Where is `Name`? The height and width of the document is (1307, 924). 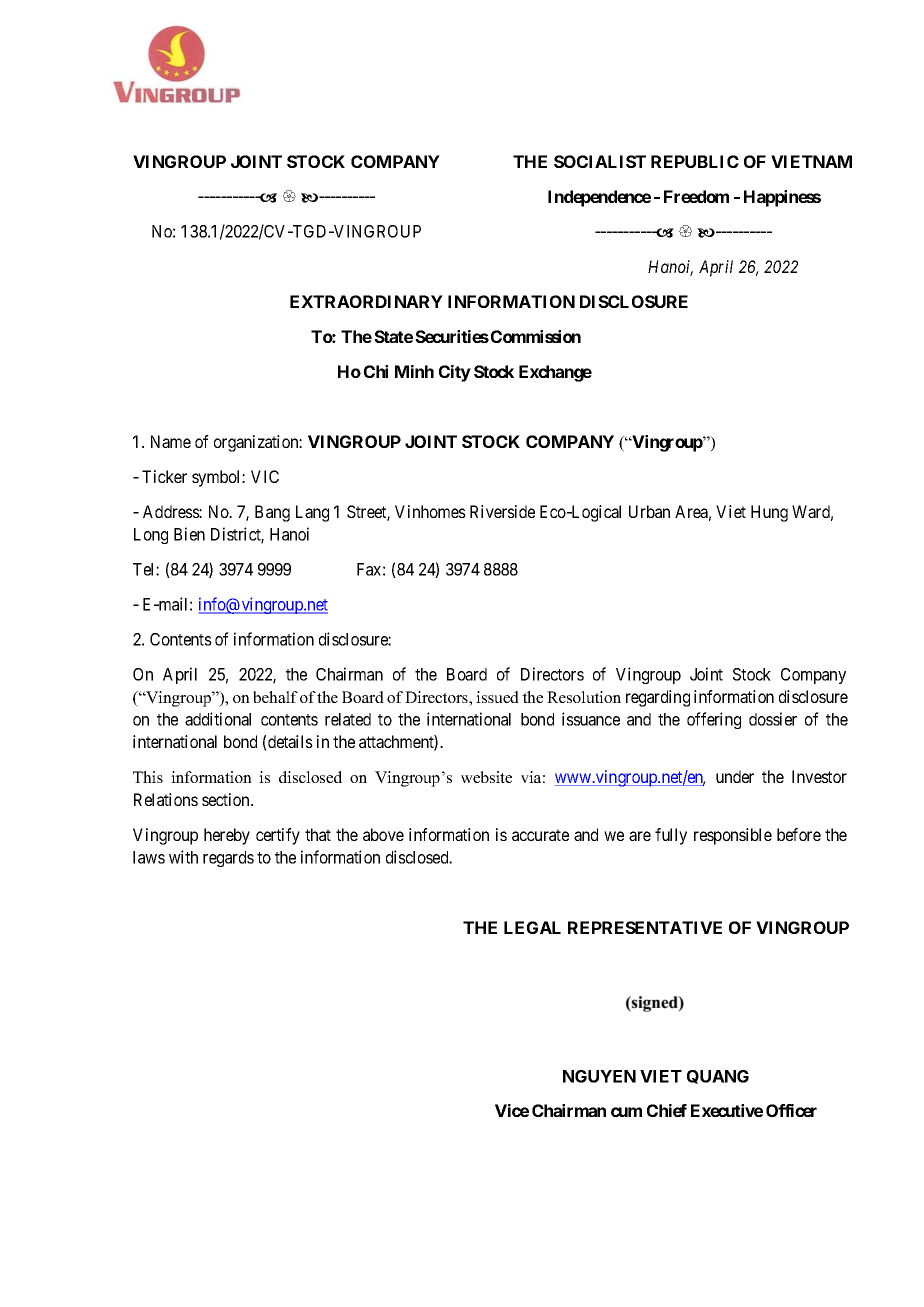
Name is located at coordinates (171, 441).
